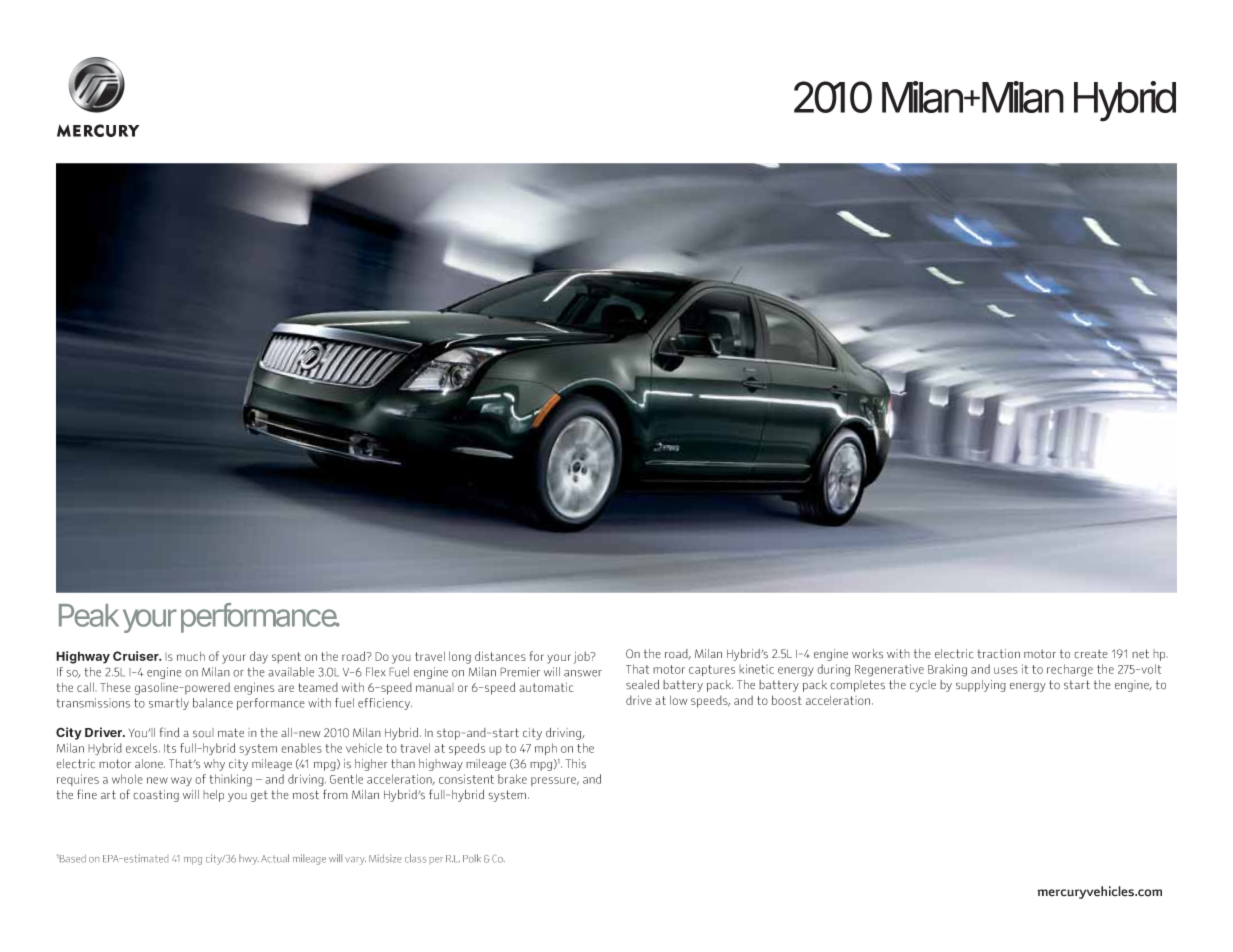 The image size is (1233, 952). I want to click on This, so click(575, 764).
